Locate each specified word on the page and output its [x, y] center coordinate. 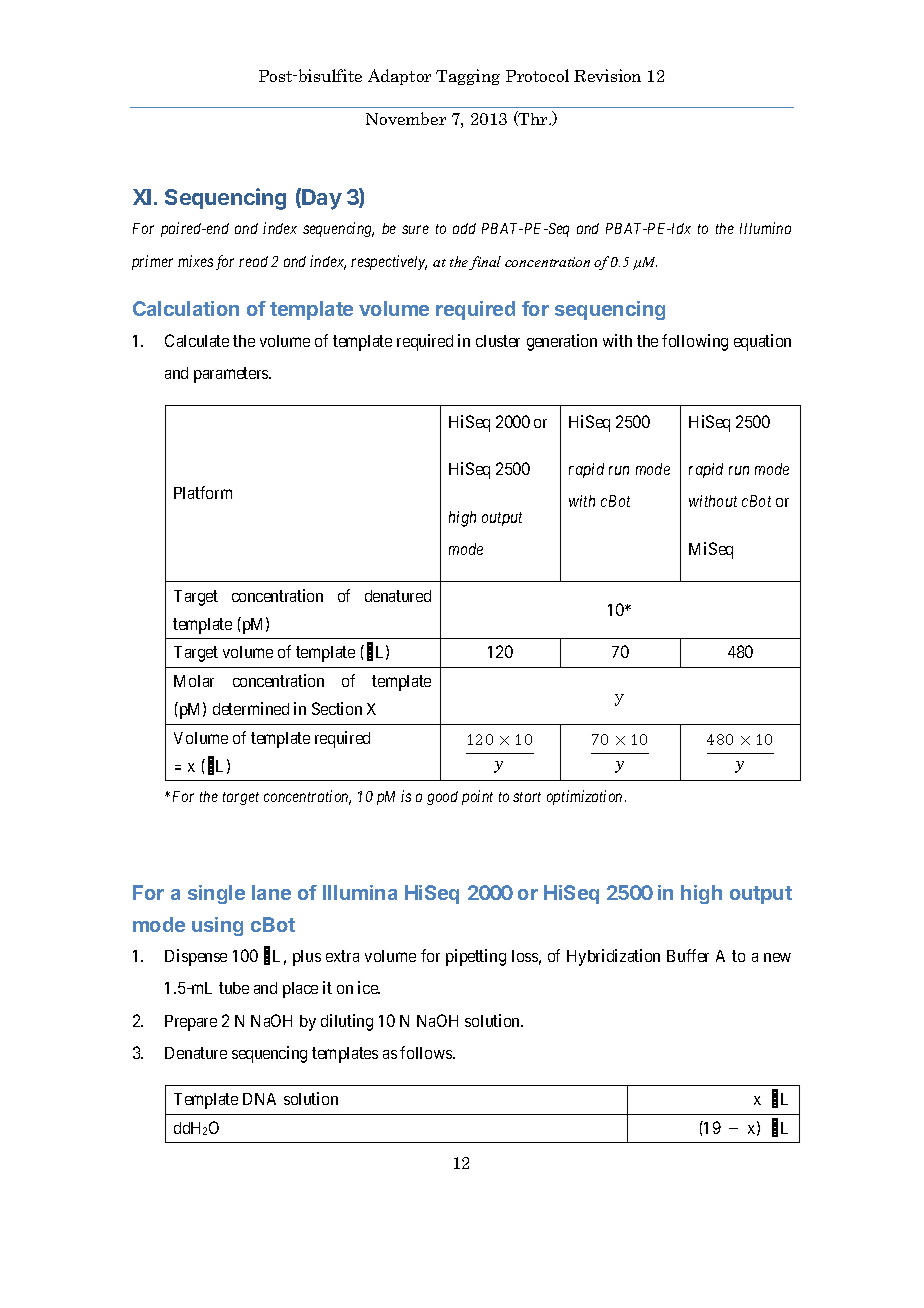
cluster [498, 341]
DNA [259, 1099]
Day [322, 199]
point [477, 797]
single [216, 894]
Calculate [197, 340]
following [695, 342]
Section [337, 708]
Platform [203, 492]
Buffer [688, 955]
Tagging [468, 77]
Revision [607, 75]
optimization [586, 797]
